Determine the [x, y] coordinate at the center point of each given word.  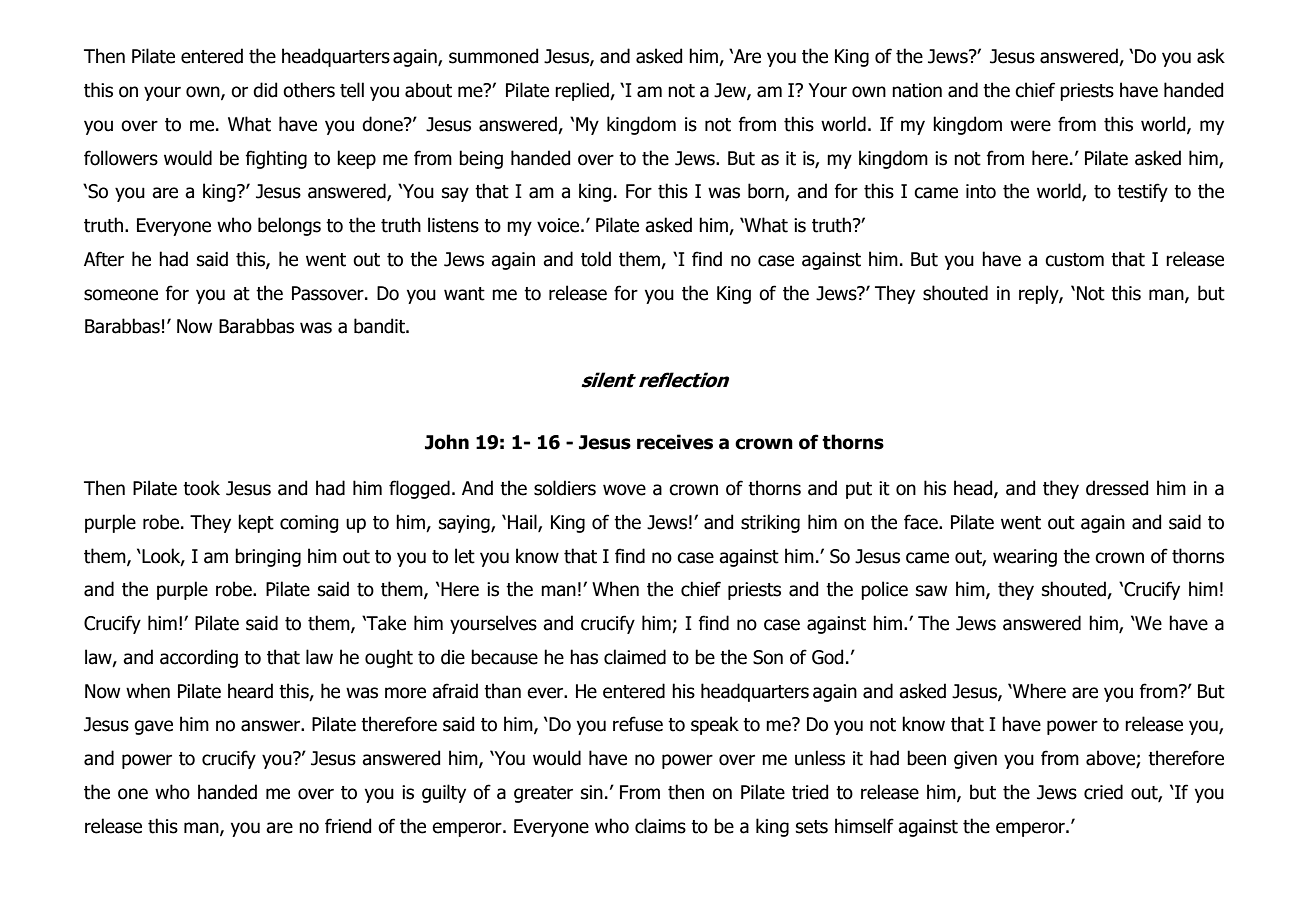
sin [592, 792]
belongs [289, 226]
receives [675, 442]
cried [1103, 792]
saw [931, 591]
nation [917, 90]
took [201, 488]
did [265, 90]
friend [348, 826]
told [596, 259]
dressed [1117, 488]
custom [1074, 260]
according [199, 658]
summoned [493, 56]
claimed [635, 657]
